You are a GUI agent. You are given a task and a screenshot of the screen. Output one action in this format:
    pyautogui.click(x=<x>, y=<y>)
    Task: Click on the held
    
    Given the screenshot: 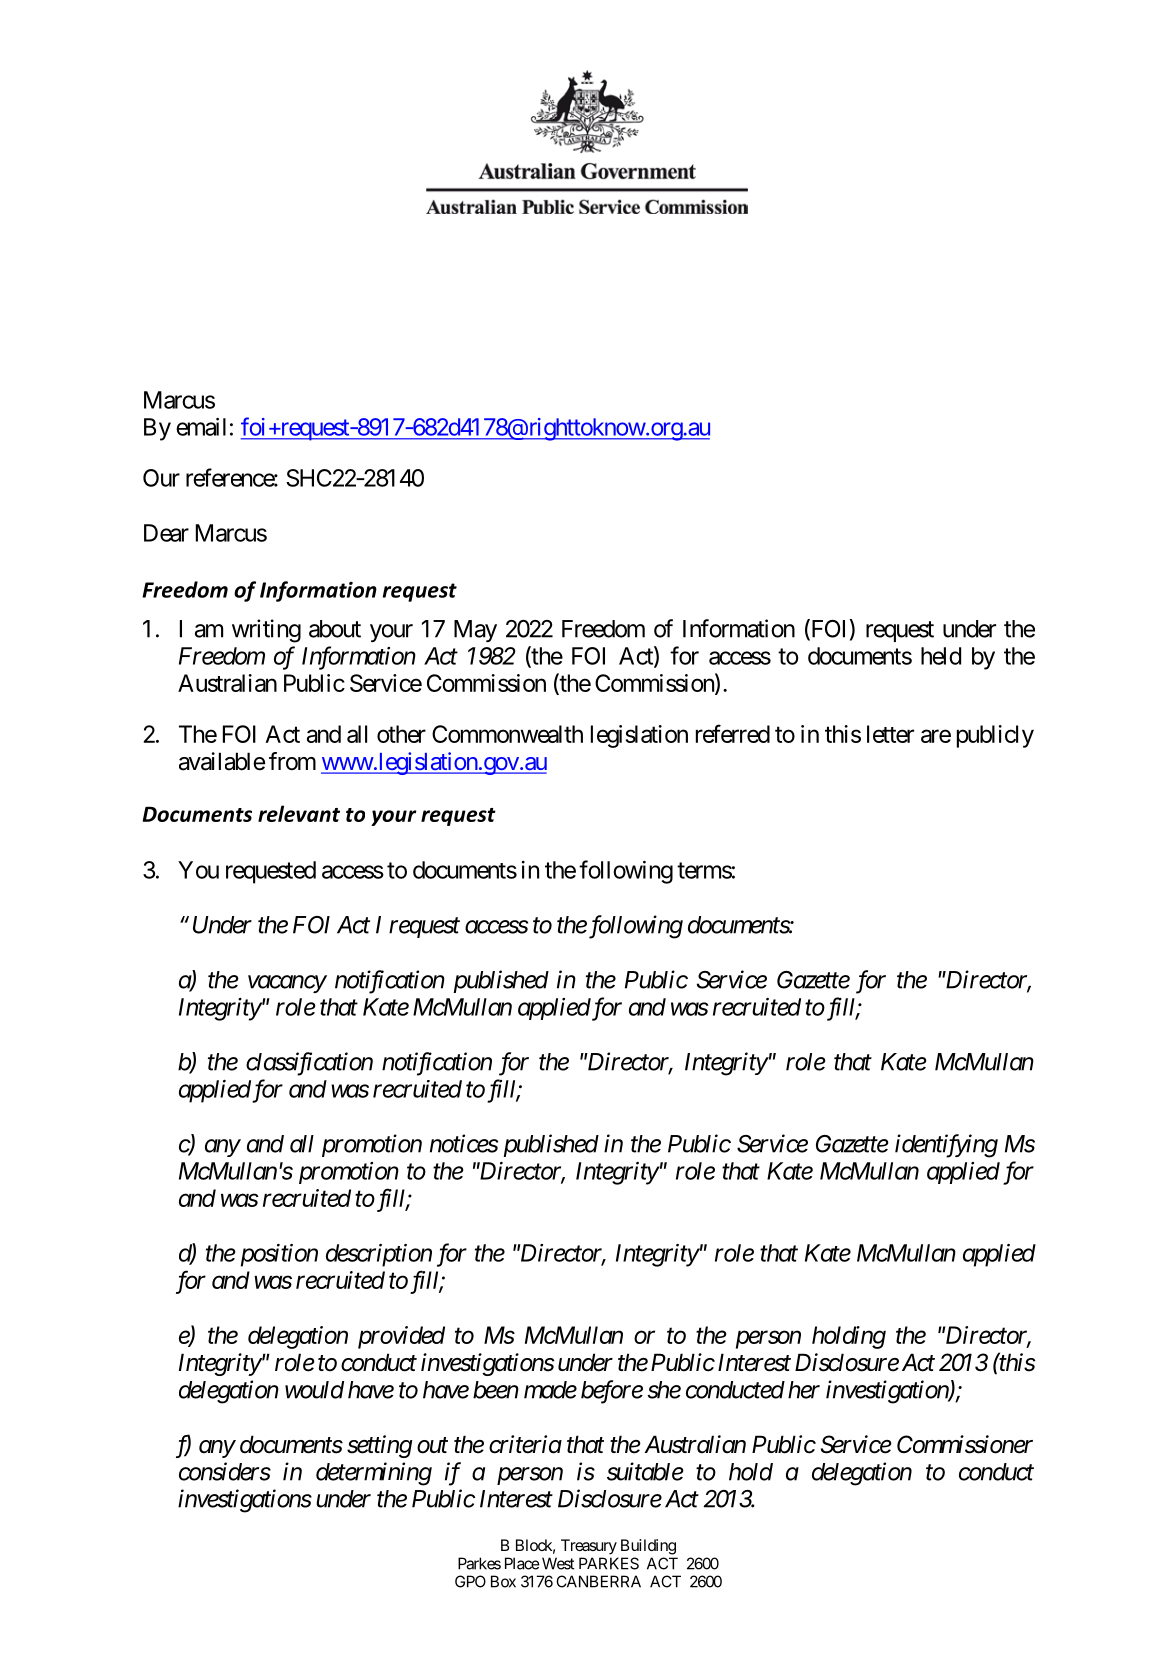 What is the action you would take?
    pyautogui.click(x=941, y=656)
